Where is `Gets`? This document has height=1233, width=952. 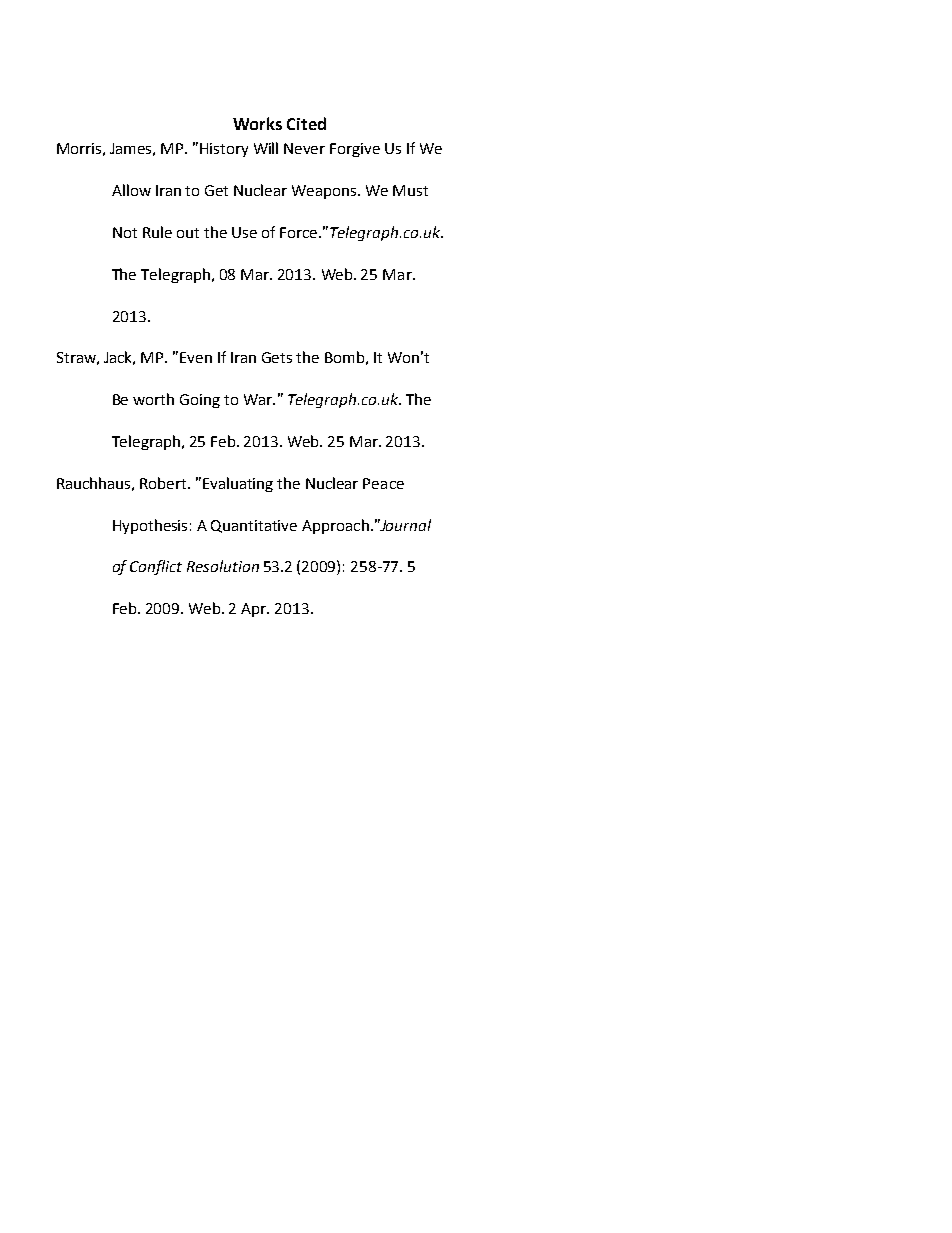 Gets is located at coordinates (277, 357).
